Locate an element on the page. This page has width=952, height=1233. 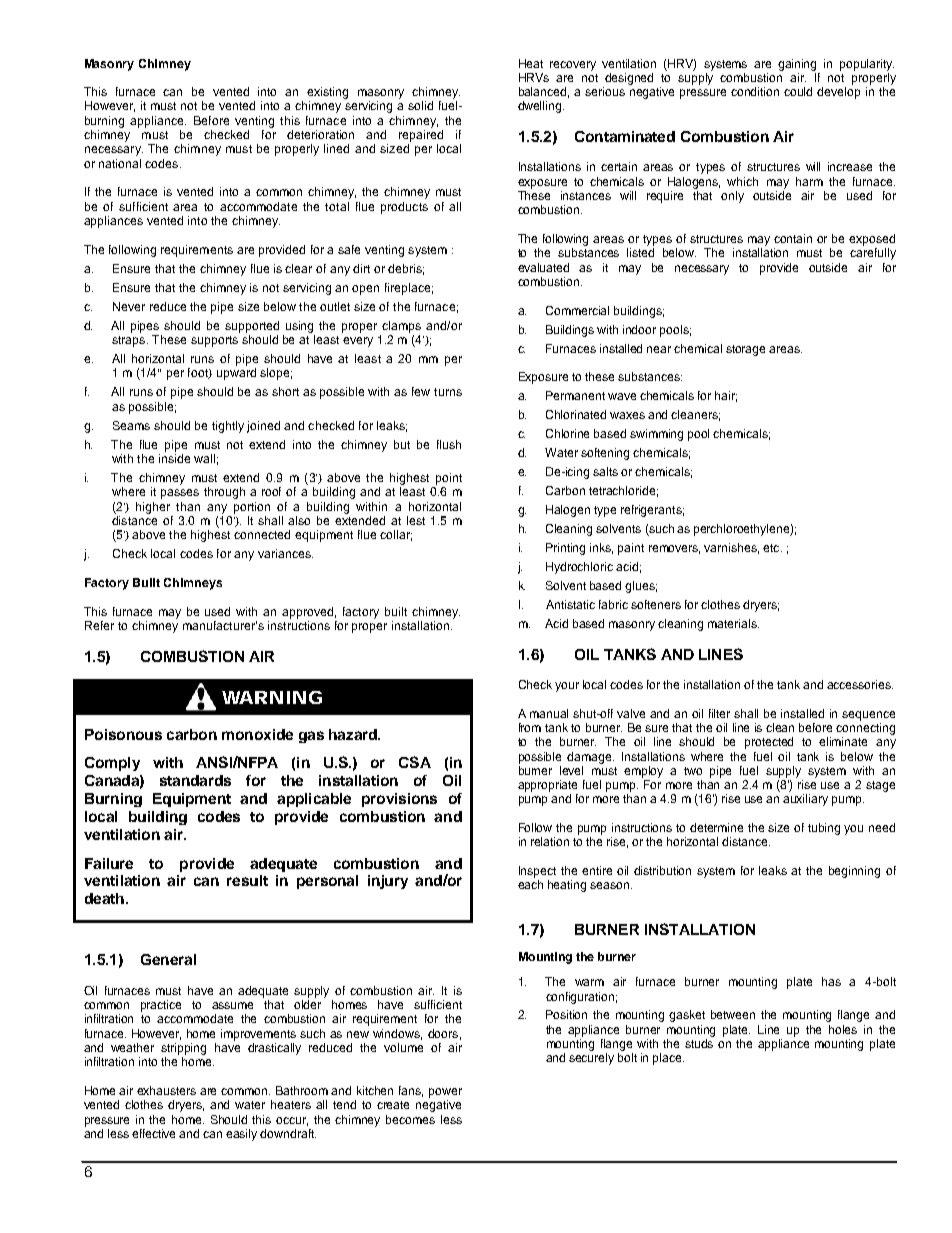
Inspect is located at coordinates (537, 872).
